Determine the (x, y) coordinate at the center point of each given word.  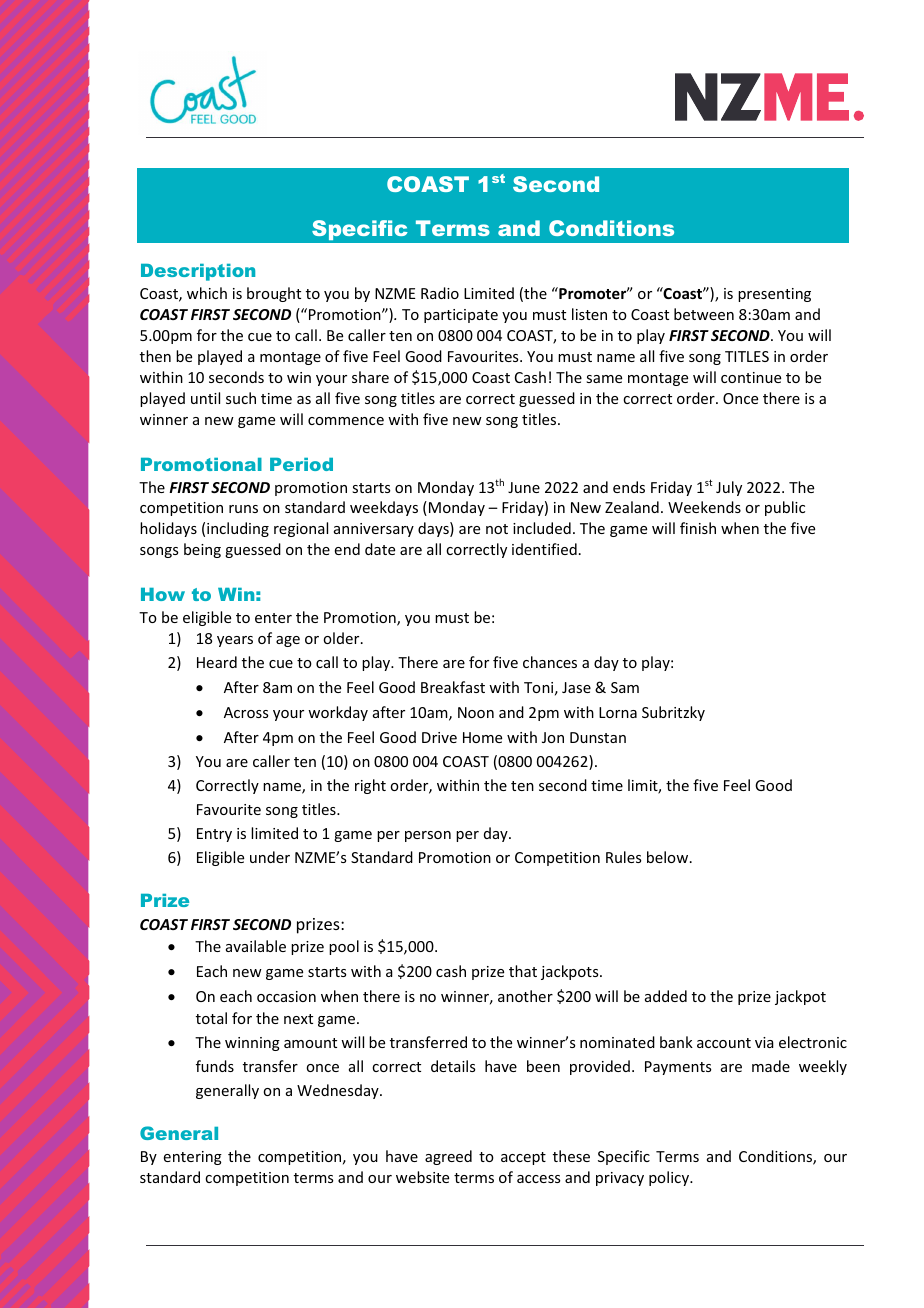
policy (670, 1178)
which (207, 293)
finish (698, 528)
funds (215, 1066)
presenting (774, 295)
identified (544, 549)
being (202, 550)
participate (461, 316)
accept (523, 1158)
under (270, 857)
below (669, 857)
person (428, 836)
